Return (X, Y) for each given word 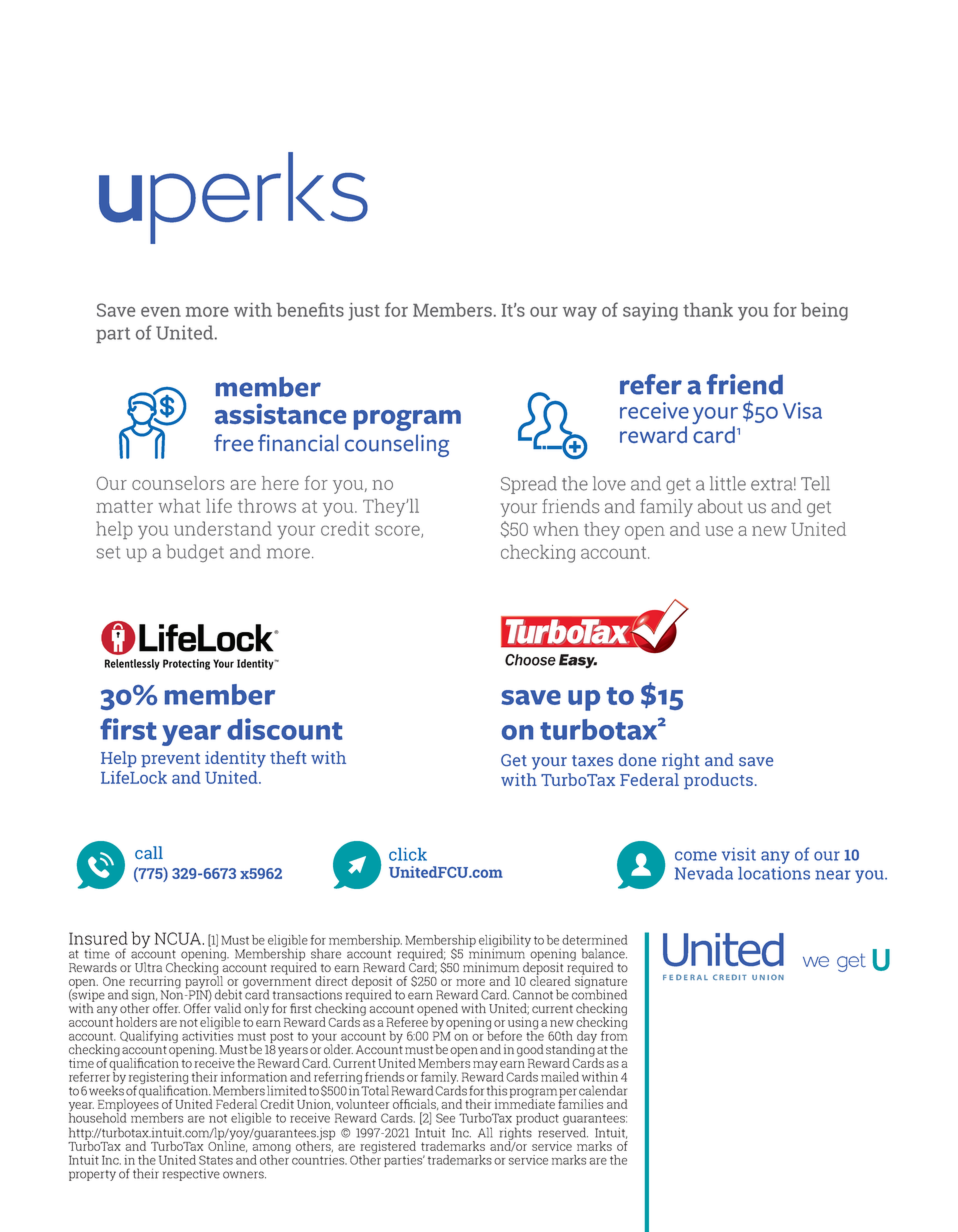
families (580, 1103)
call (149, 852)
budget (195, 553)
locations (774, 873)
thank (708, 310)
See (445, 1118)
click (408, 854)
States (216, 1160)
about (720, 506)
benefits (310, 309)
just (364, 312)
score (398, 531)
